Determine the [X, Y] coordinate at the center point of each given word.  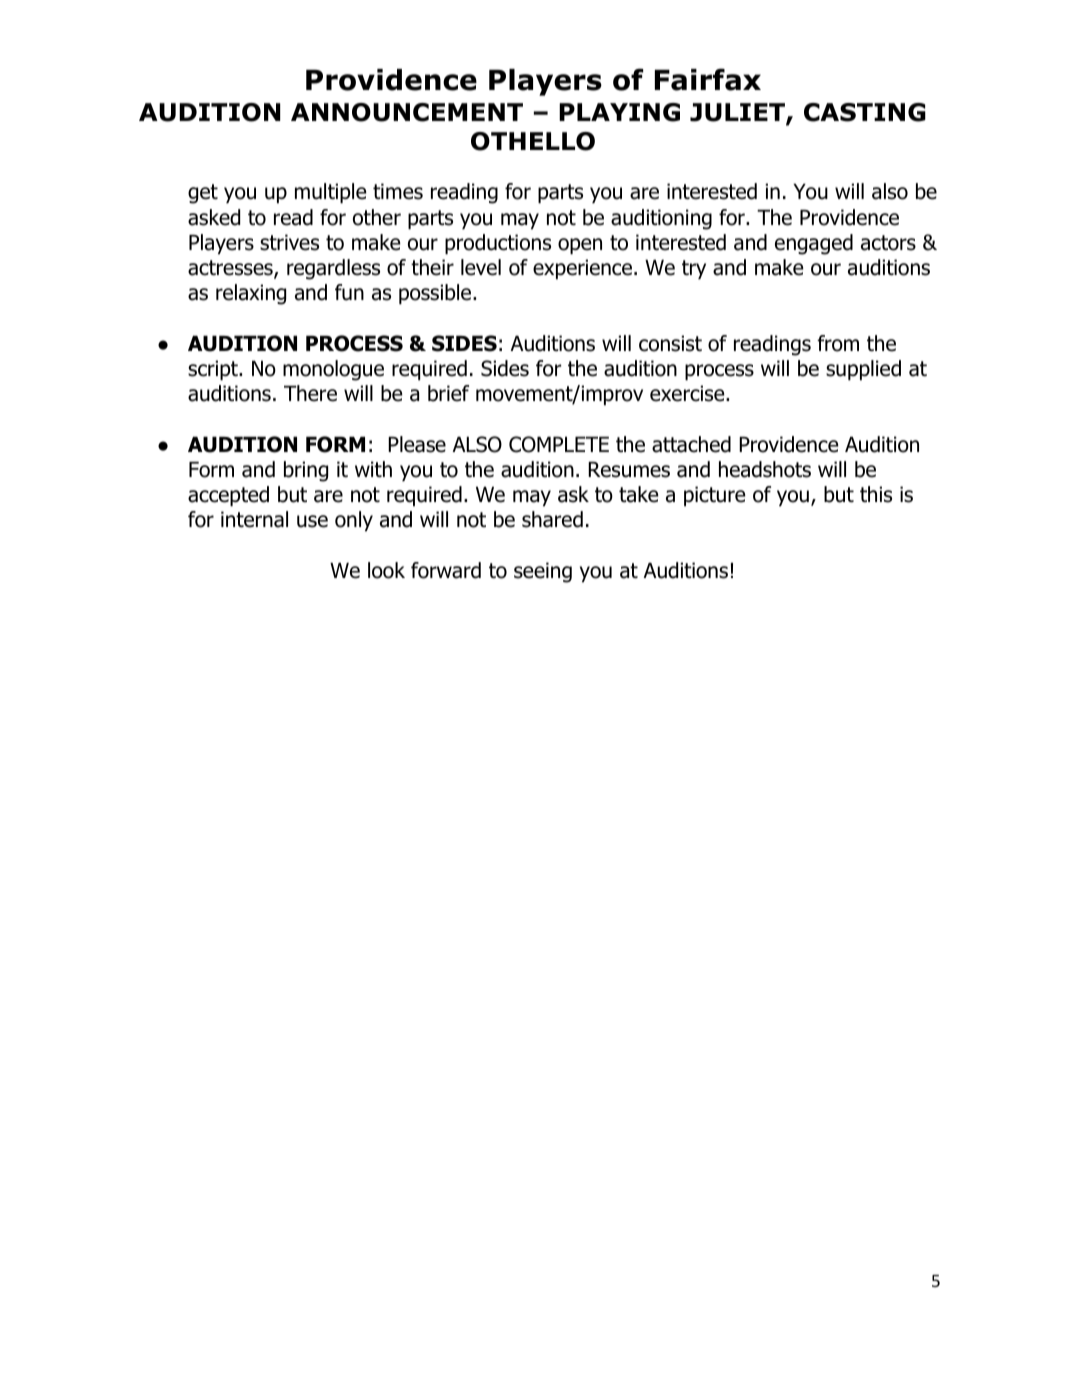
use [312, 521]
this [876, 494]
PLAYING [619, 112]
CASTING [865, 112]
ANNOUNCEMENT [407, 112]
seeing [543, 572]
